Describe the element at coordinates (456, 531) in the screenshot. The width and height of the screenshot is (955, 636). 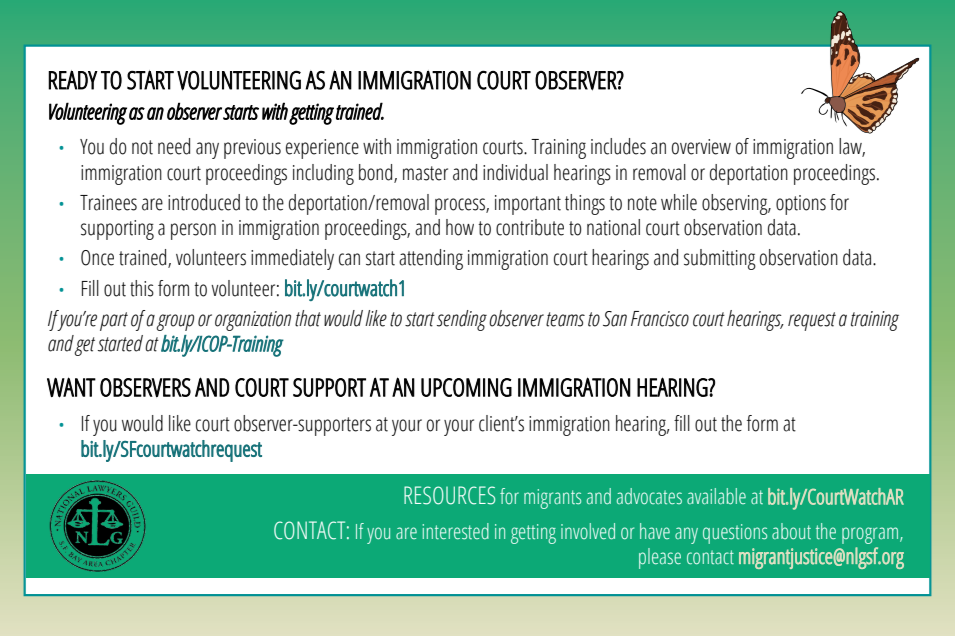
I see `interested` at that location.
